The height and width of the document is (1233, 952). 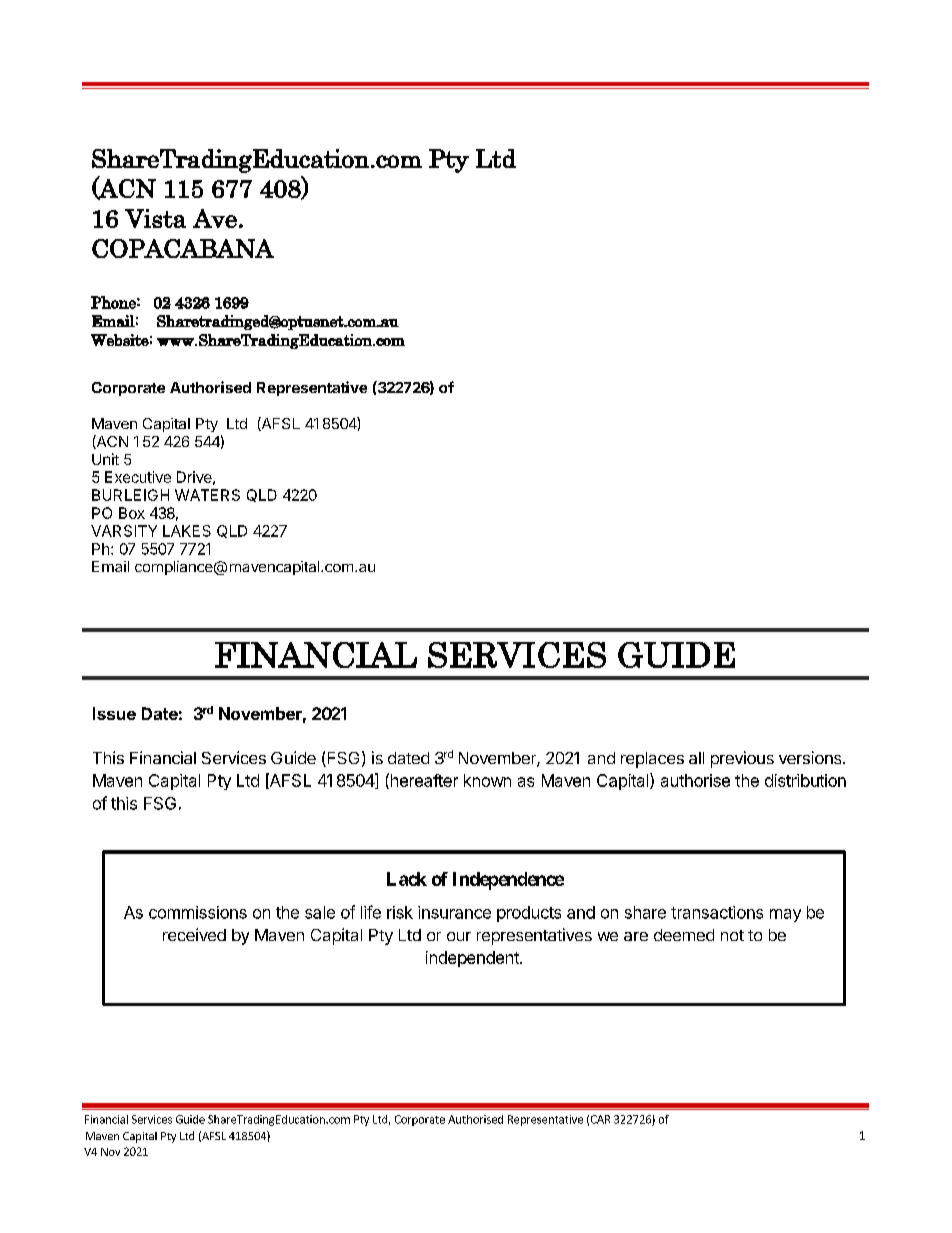 I want to click on Box, so click(x=132, y=513).
